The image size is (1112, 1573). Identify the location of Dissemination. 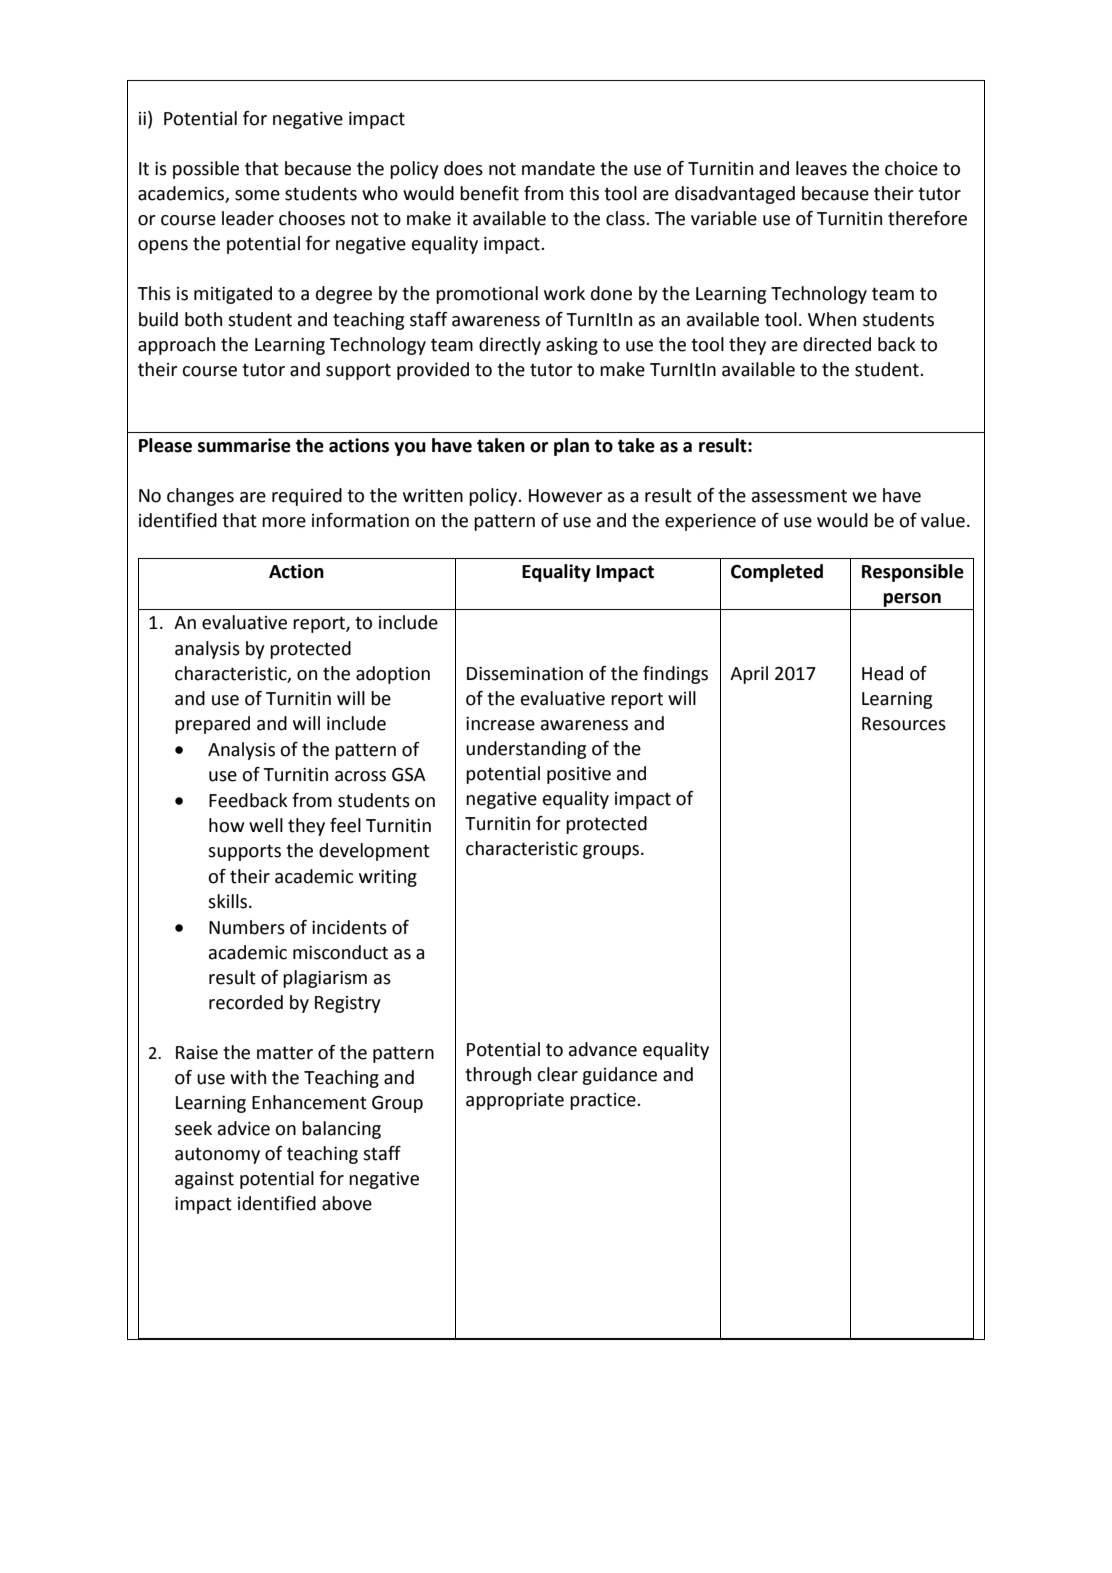
(525, 673).
